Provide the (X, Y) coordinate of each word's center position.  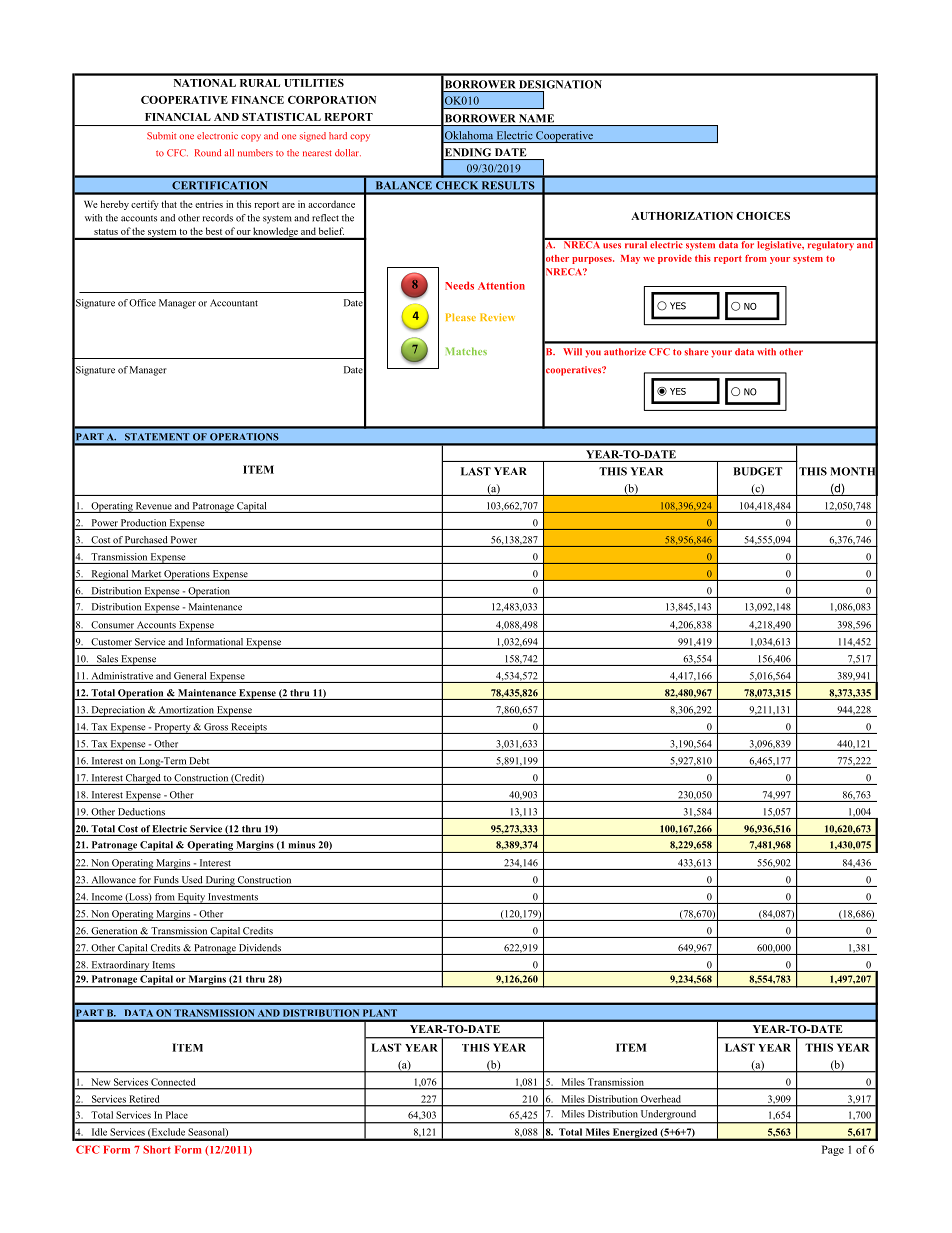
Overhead (660, 1099)
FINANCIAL (178, 117)
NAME (536, 118)
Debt (199, 761)
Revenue (154, 506)
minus (302, 845)
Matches (466, 351)
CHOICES (763, 216)
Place (177, 1115)
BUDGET (757, 471)
